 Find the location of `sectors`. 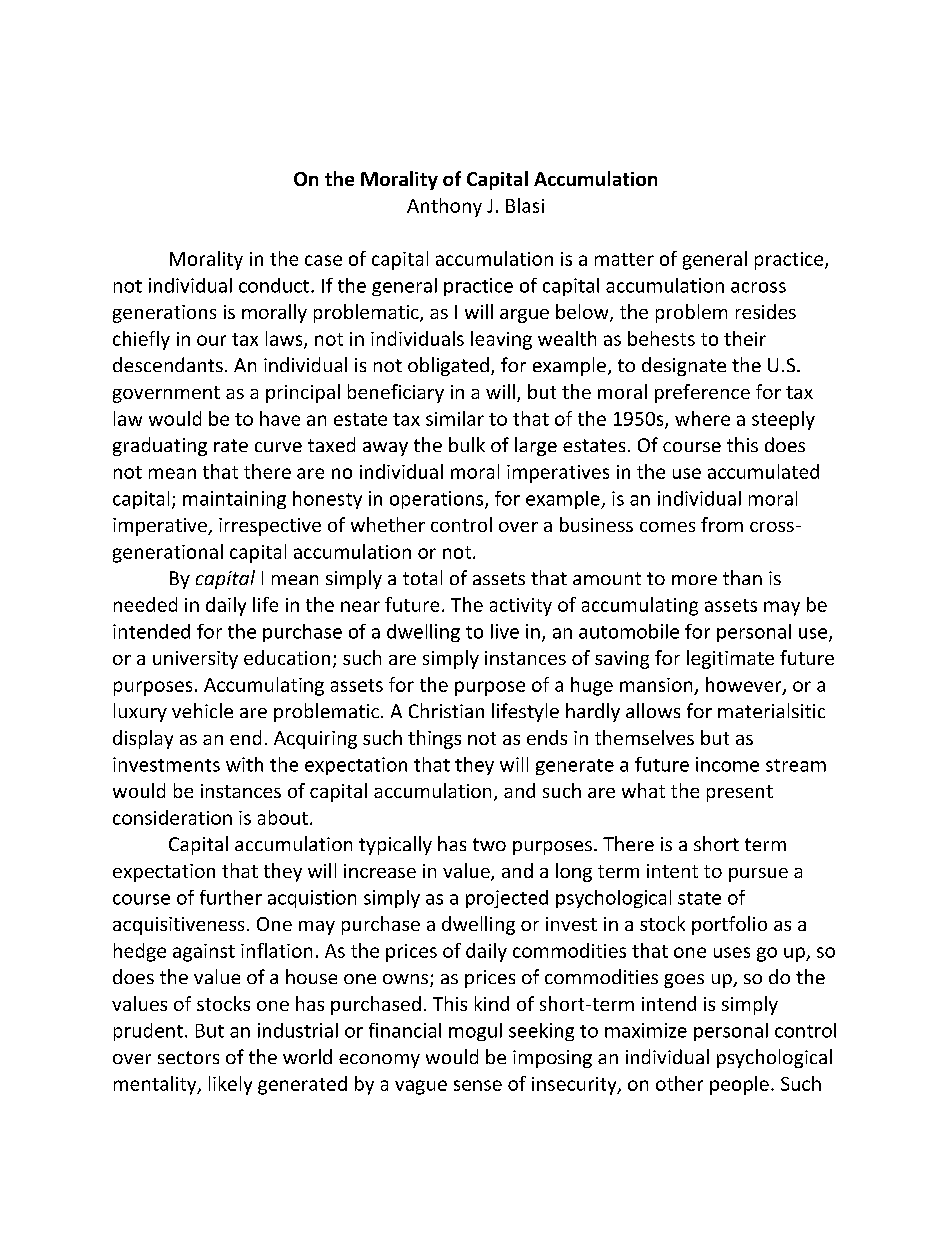

sectors is located at coordinates (188, 1057).
